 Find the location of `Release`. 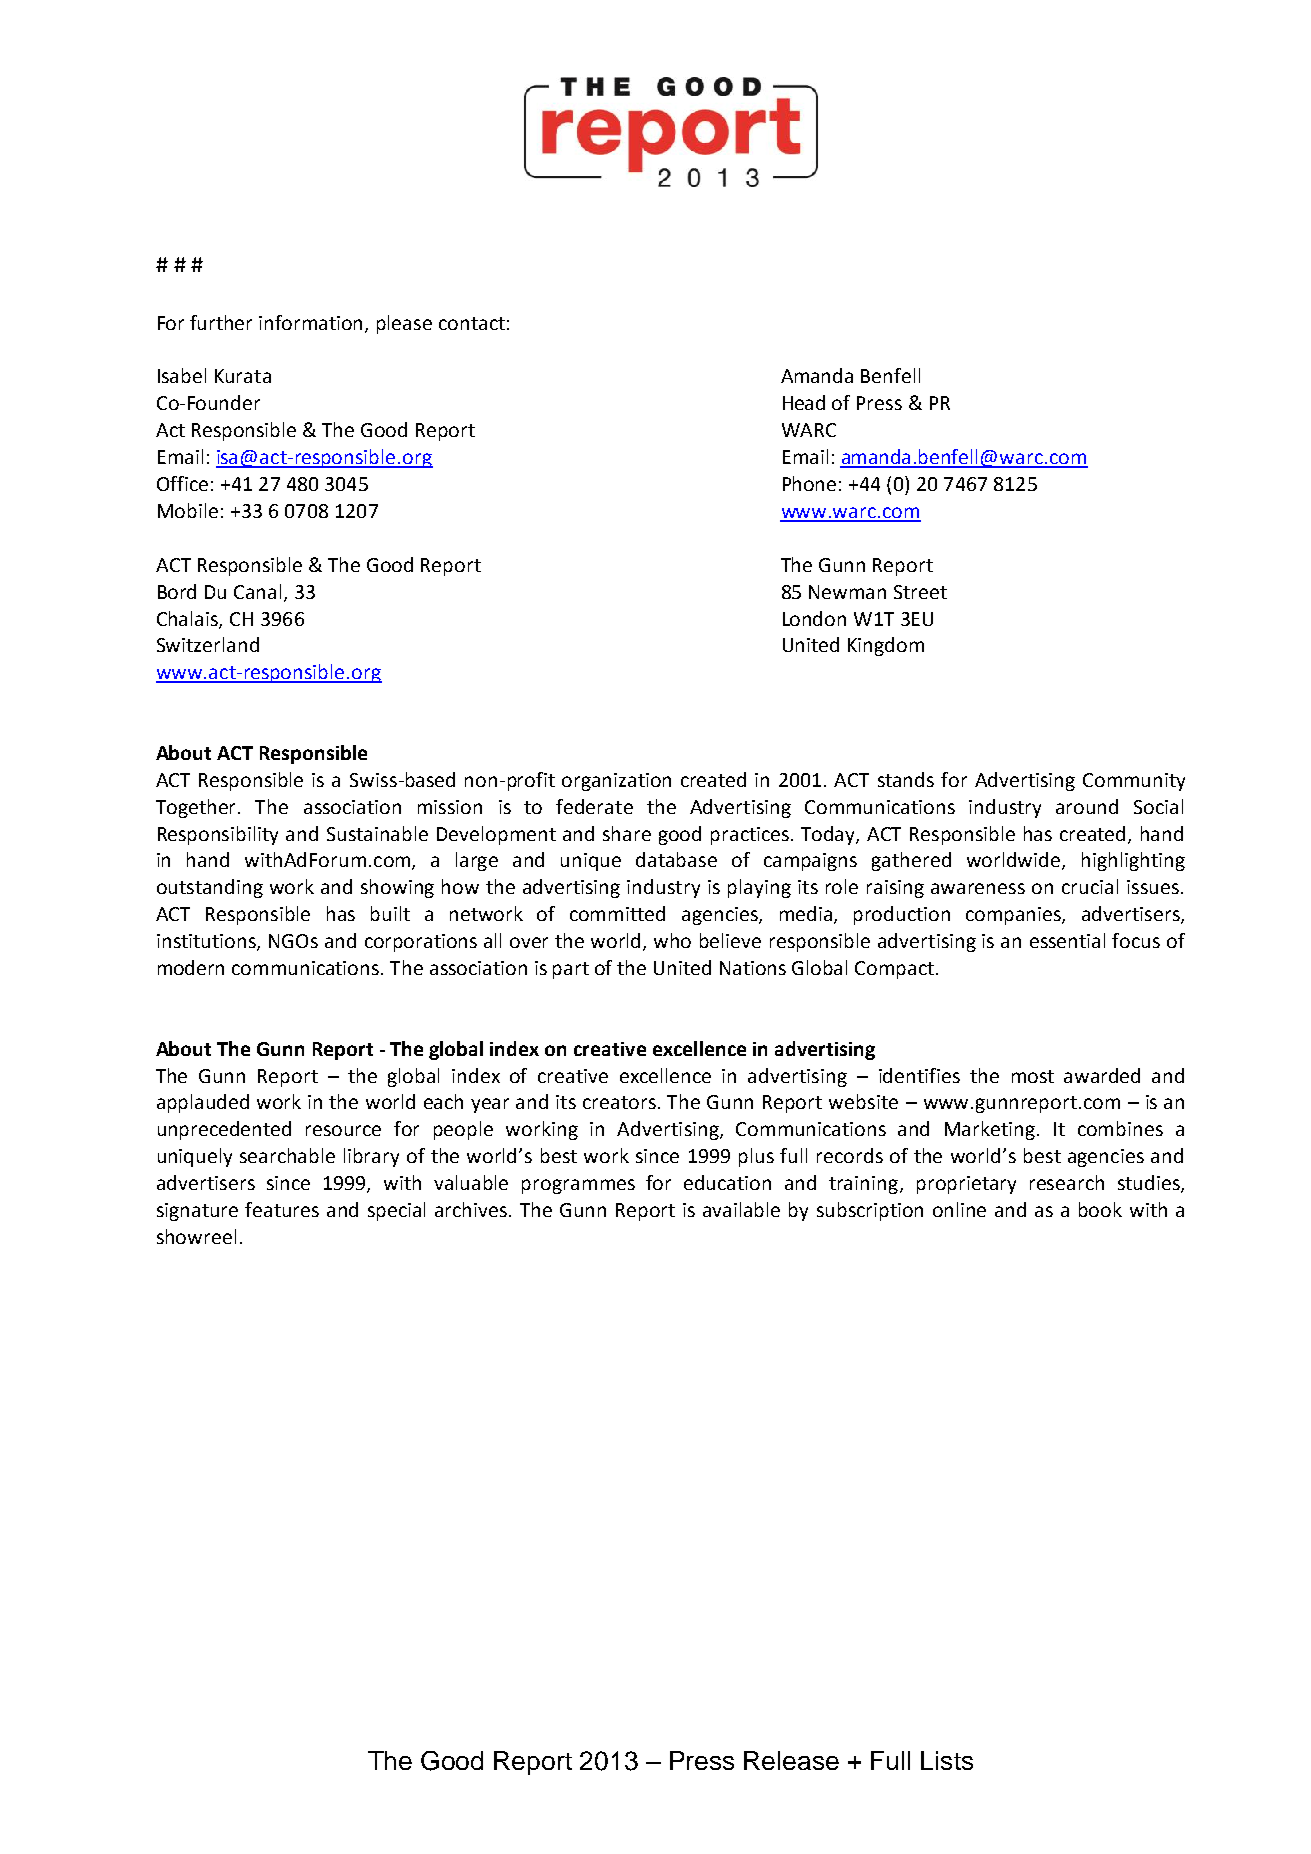

Release is located at coordinates (791, 1760).
